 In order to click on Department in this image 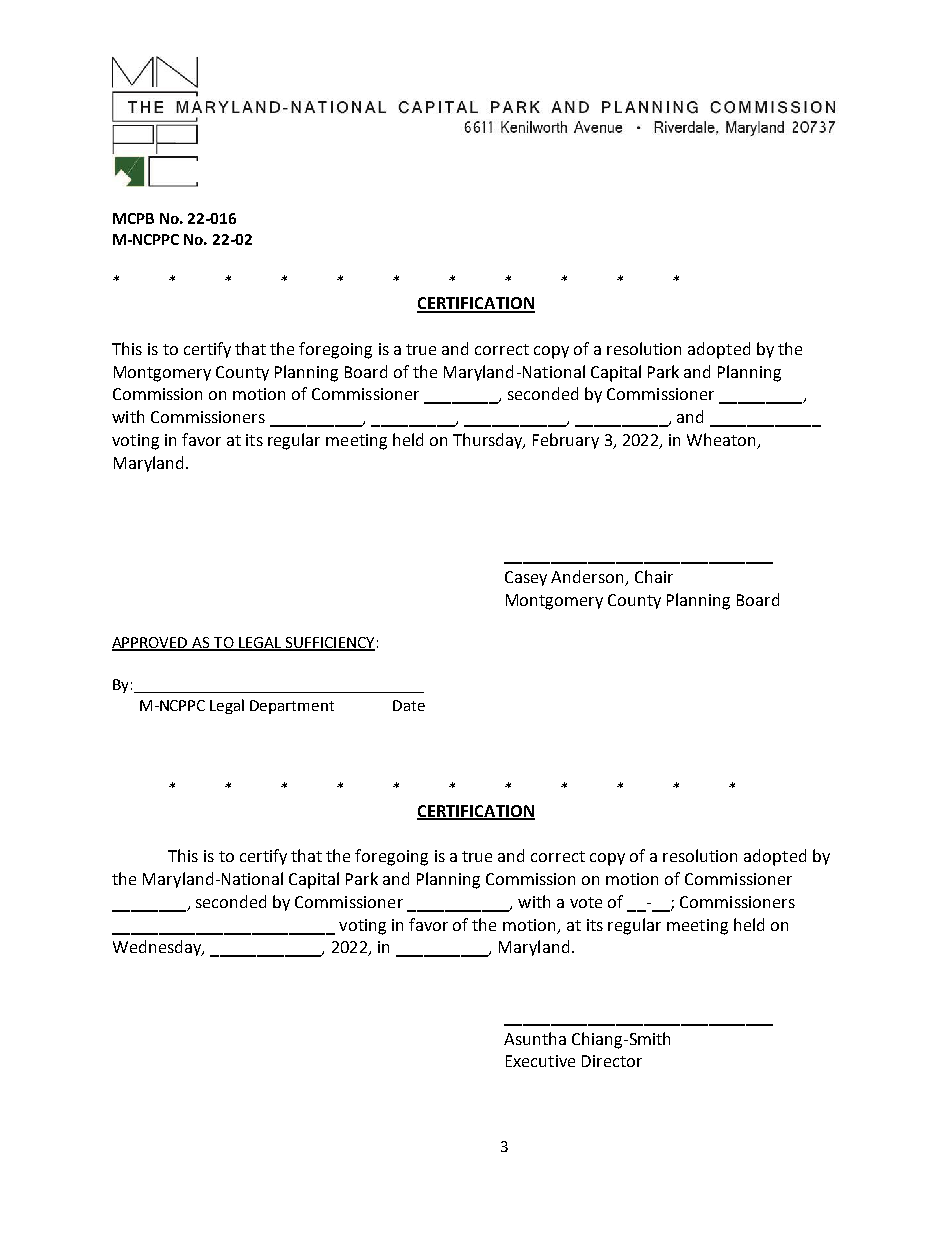, I will do `click(292, 707)`.
